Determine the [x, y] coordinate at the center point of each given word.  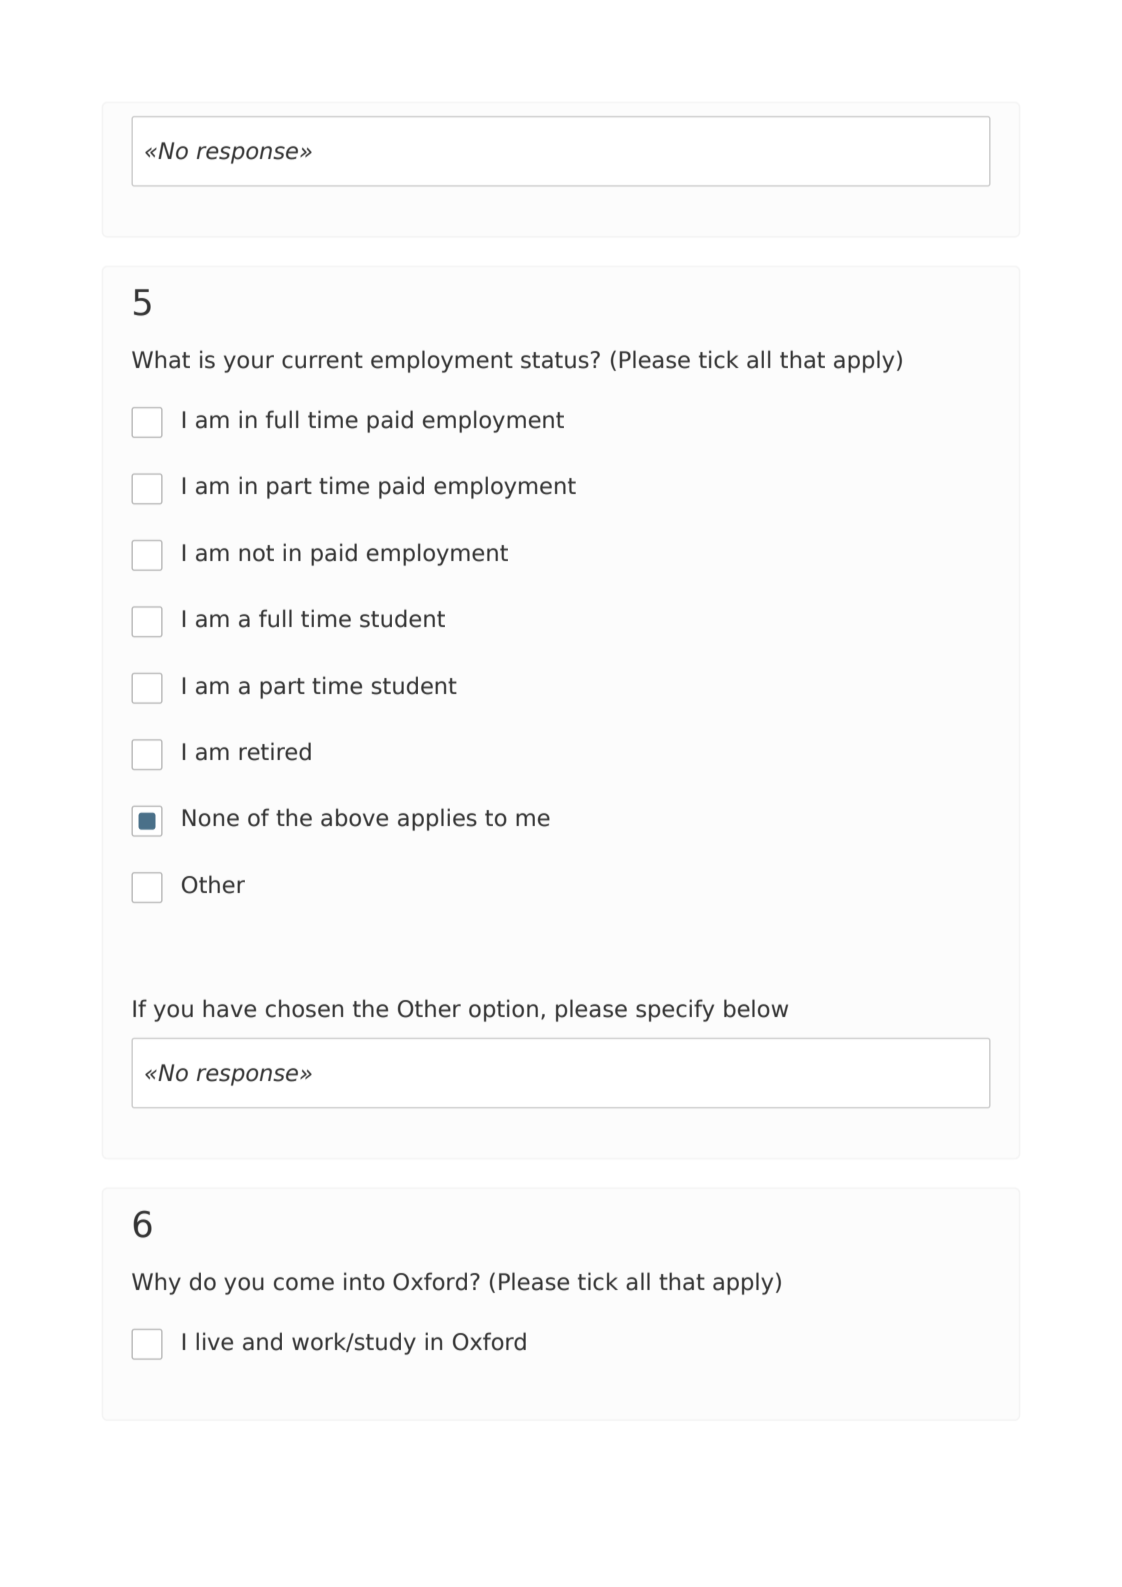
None [211, 818]
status [555, 360]
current [322, 360]
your [249, 364]
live [214, 1341]
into [364, 1281]
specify [675, 1010]
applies [437, 819]
